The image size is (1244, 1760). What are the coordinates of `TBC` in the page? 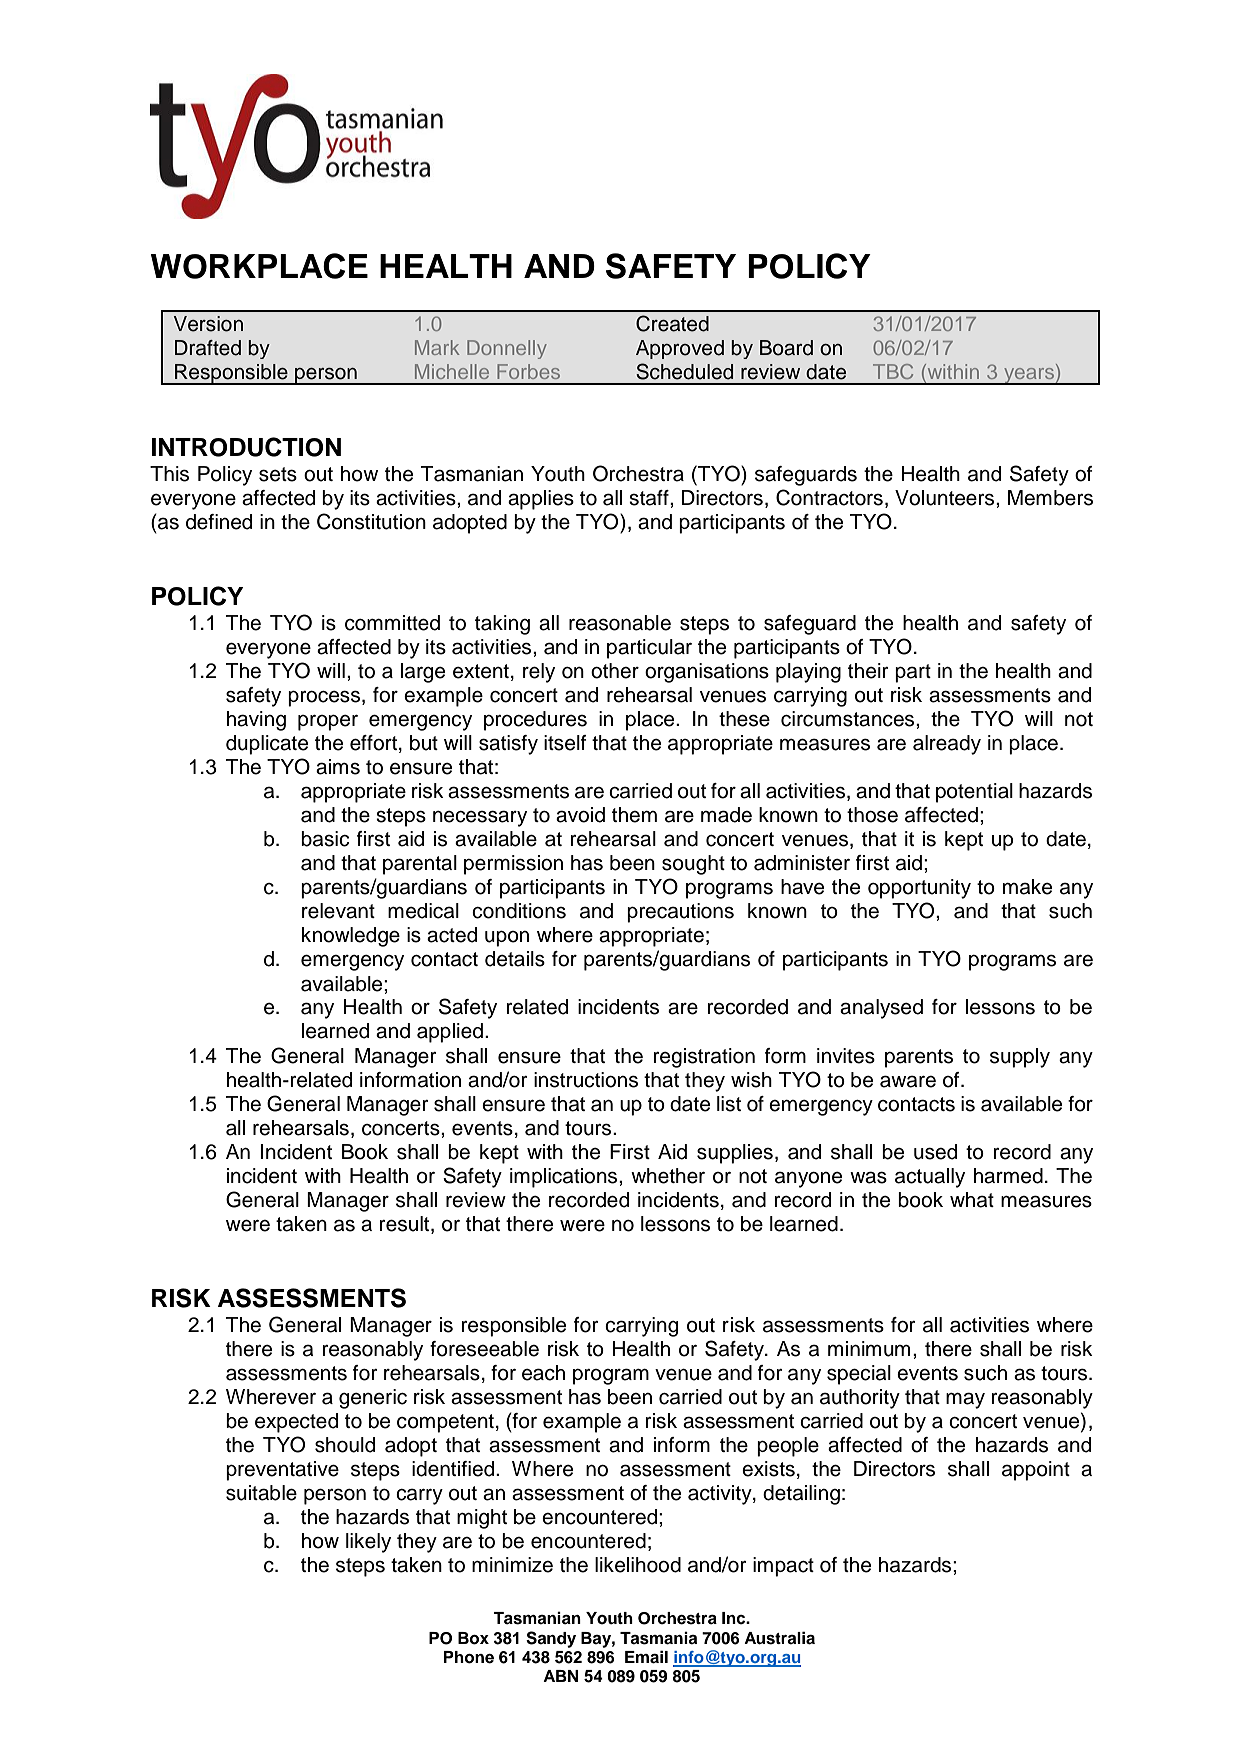 It's located at (893, 371).
